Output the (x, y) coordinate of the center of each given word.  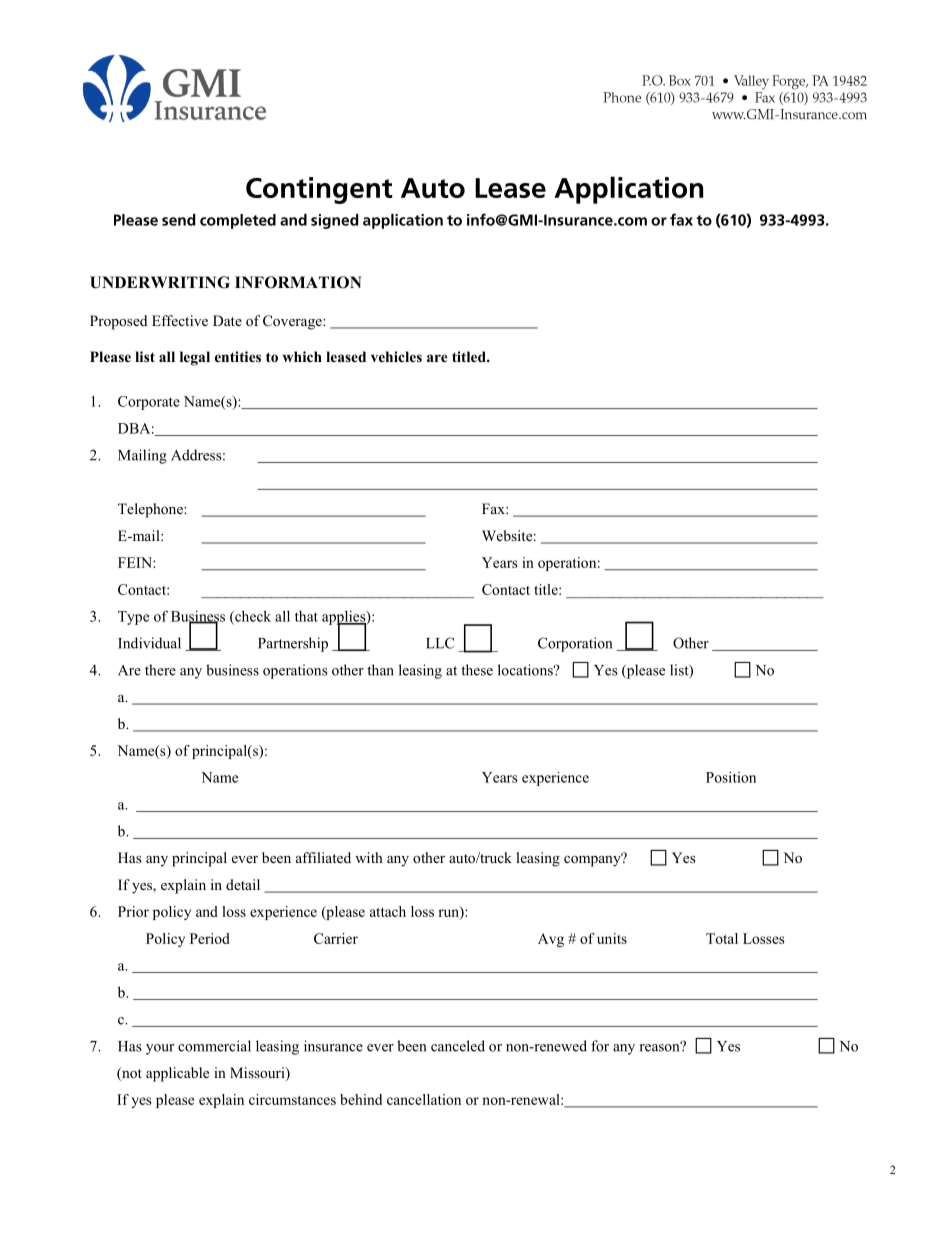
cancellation (424, 1099)
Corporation (575, 644)
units (612, 938)
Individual (149, 643)
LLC (440, 643)
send (178, 220)
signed (334, 221)
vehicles (396, 356)
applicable (177, 1074)
